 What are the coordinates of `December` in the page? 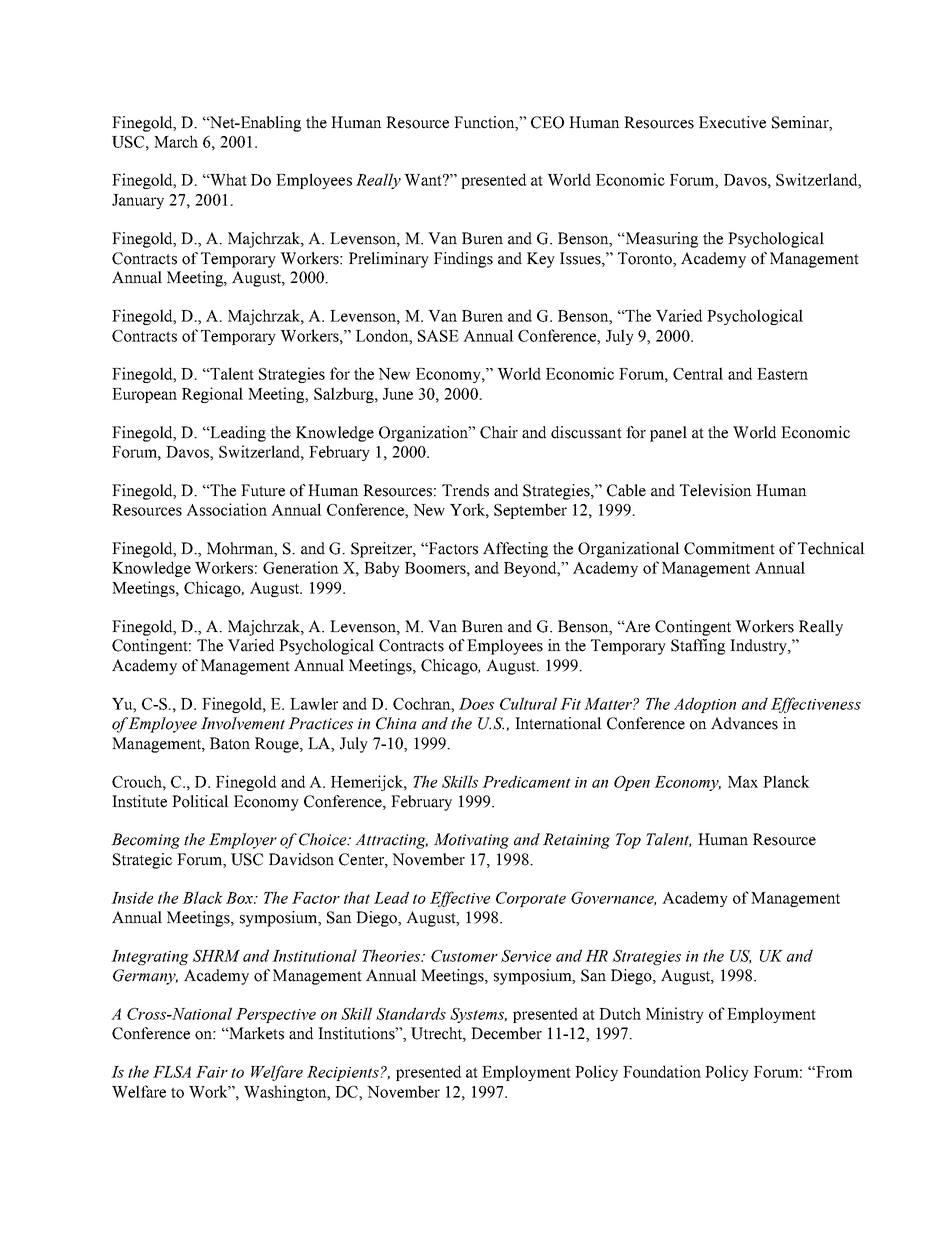 It's located at (506, 1033).
